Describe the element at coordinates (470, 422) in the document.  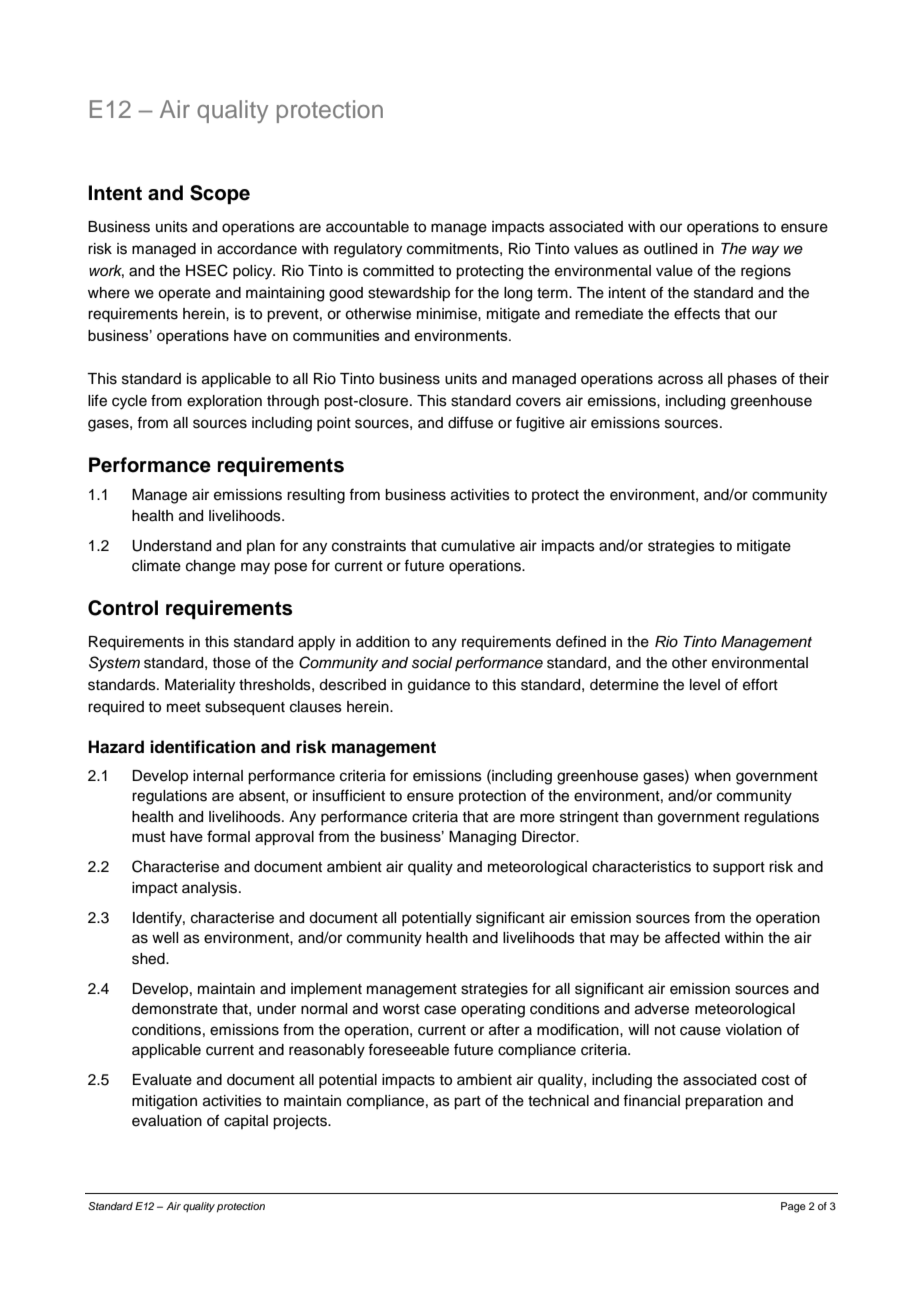
I see `diffuse` at that location.
